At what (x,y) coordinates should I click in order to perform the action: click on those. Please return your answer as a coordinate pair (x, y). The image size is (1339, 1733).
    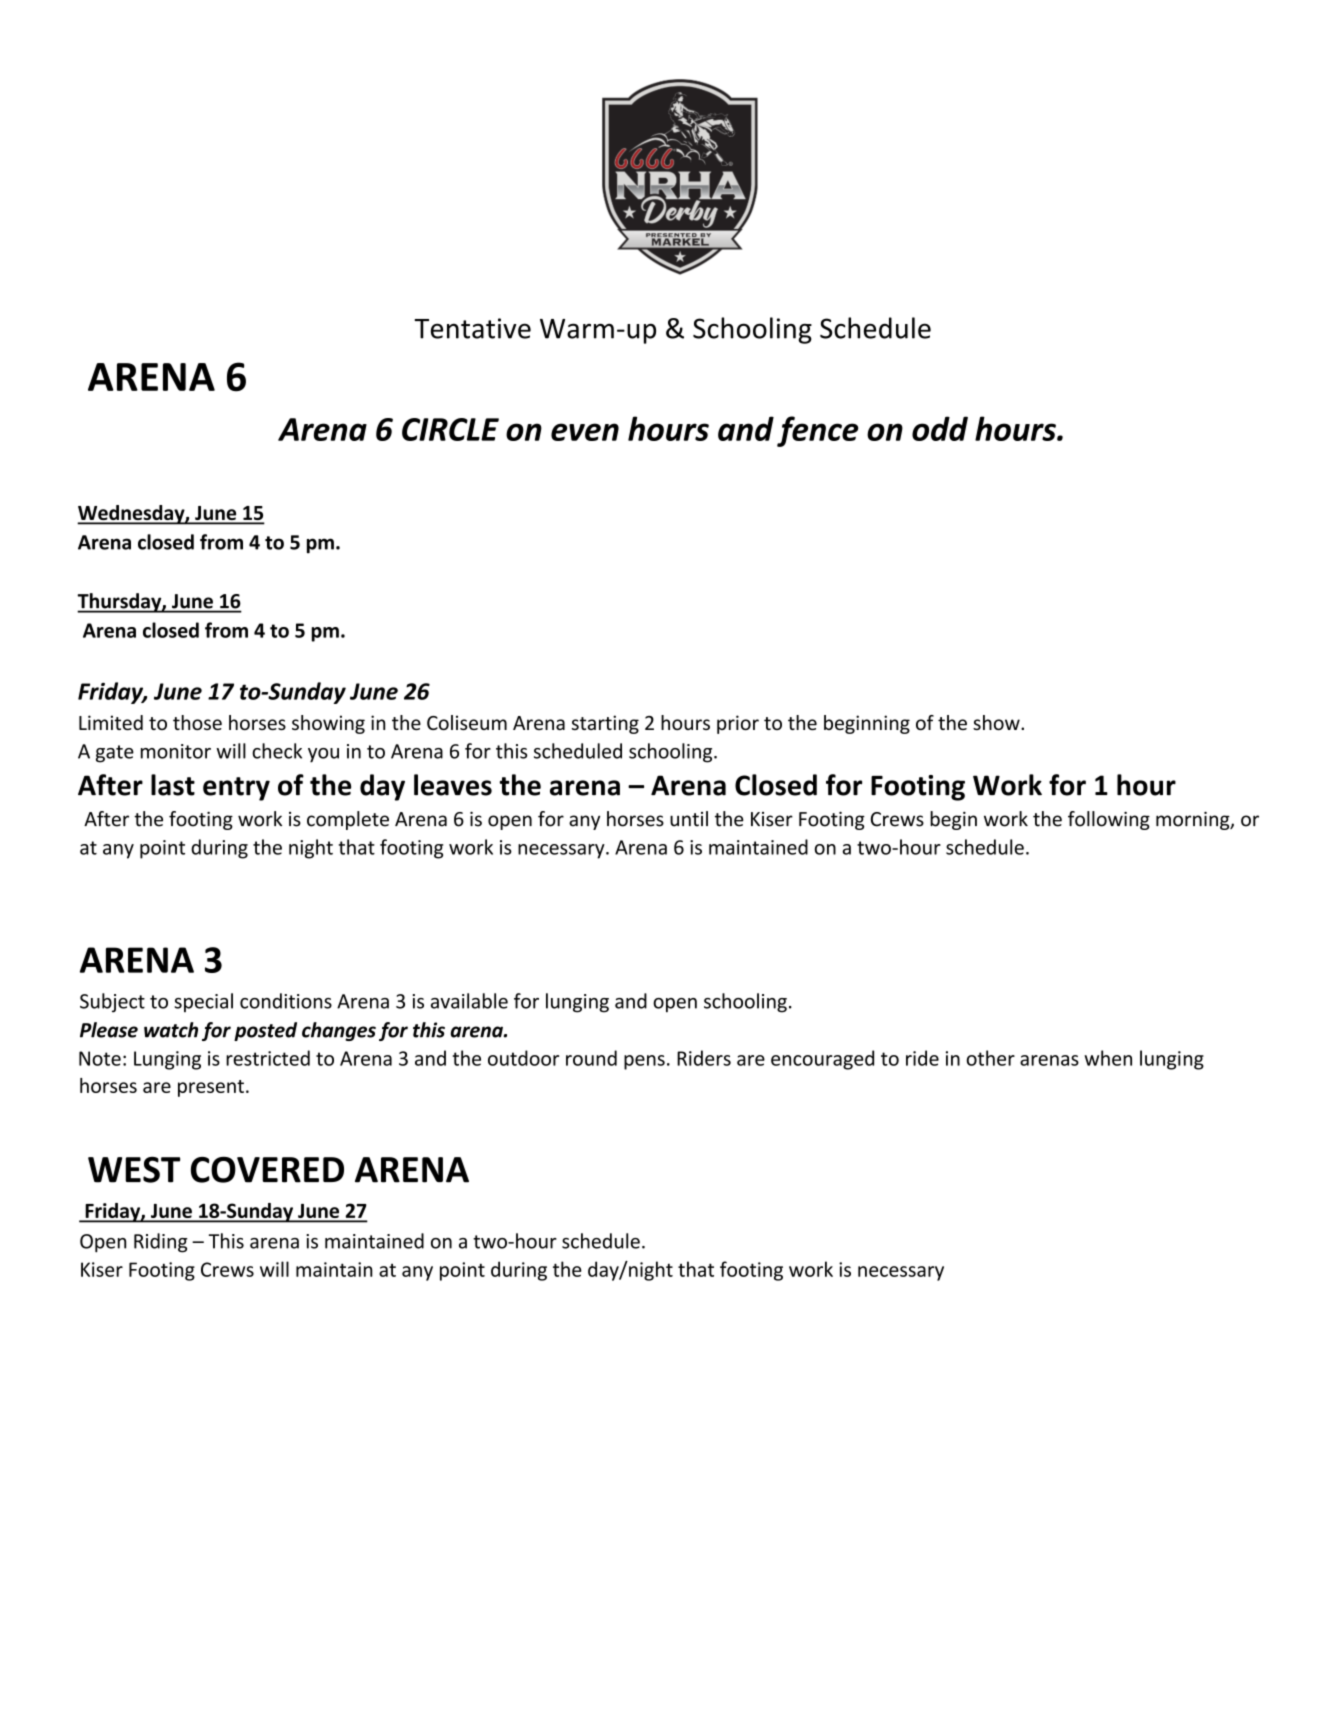
    Looking at the image, I should click on (197, 722).
